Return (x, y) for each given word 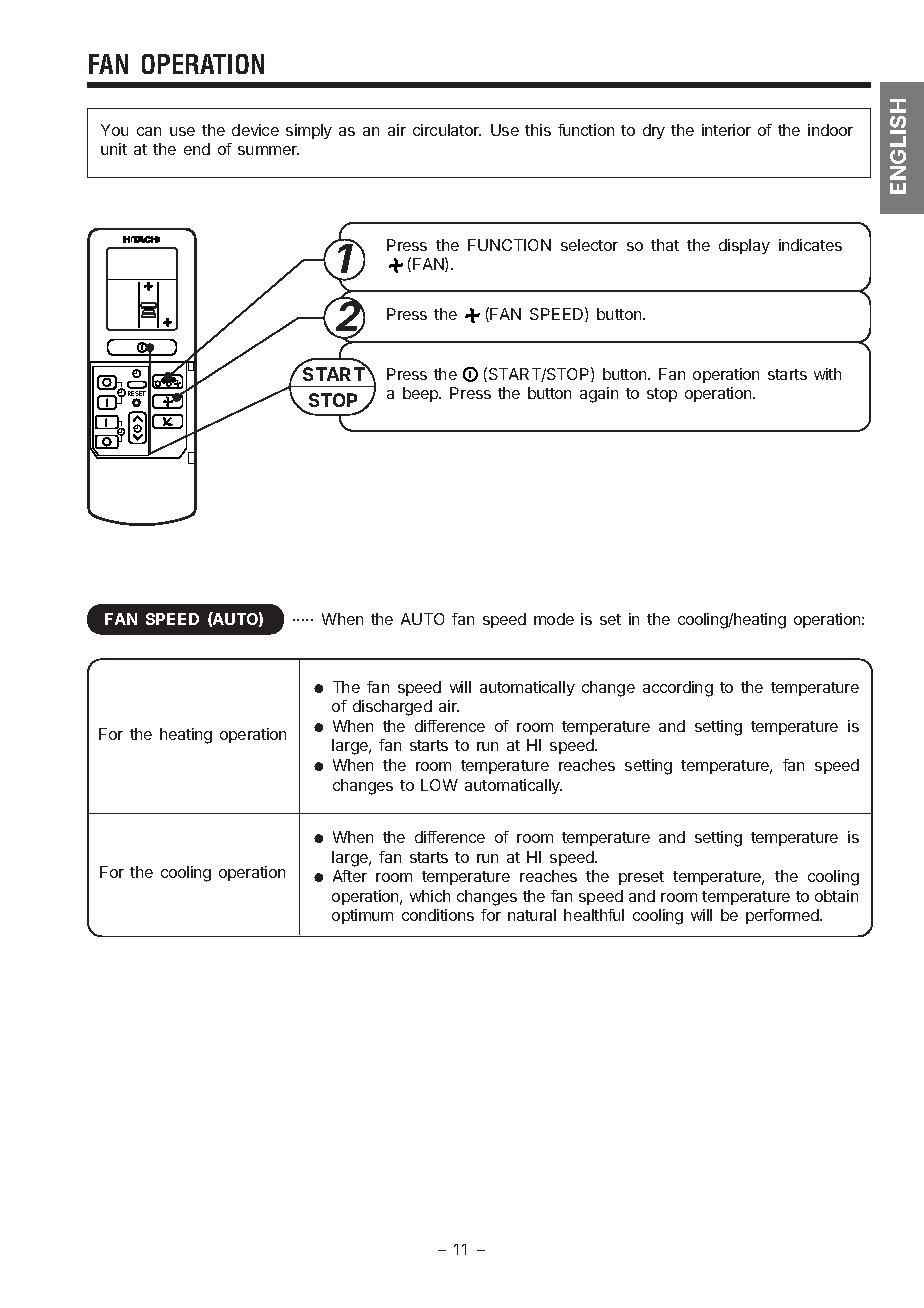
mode (554, 619)
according (678, 689)
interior (726, 130)
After (350, 876)
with (827, 374)
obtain (836, 896)
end (197, 149)
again (599, 395)
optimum (362, 916)
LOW (439, 785)
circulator (447, 130)
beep (421, 394)
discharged (392, 708)
